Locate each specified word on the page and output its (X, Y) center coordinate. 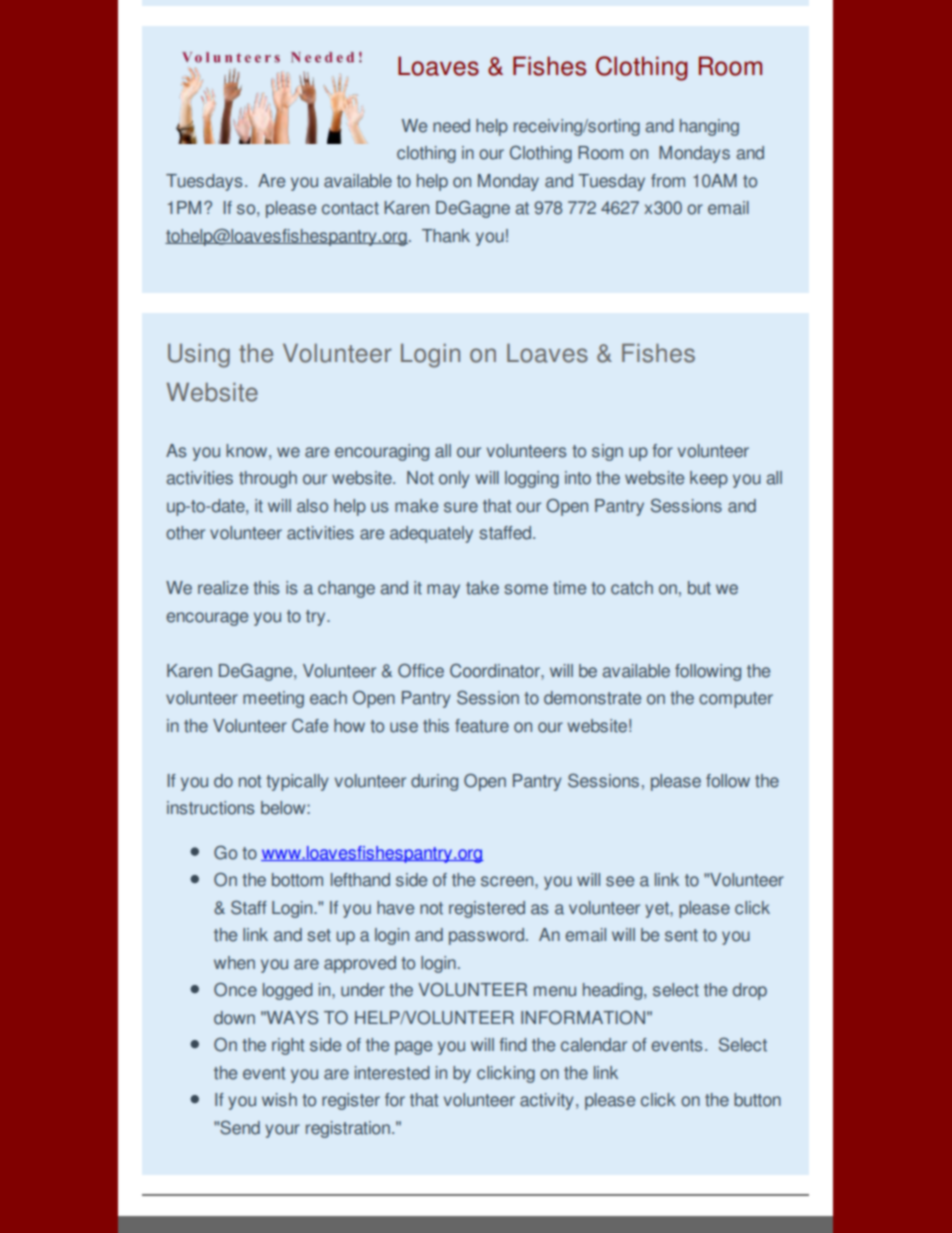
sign (607, 452)
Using (199, 356)
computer (736, 700)
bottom (297, 880)
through (268, 479)
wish (279, 1100)
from (668, 181)
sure (461, 507)
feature (482, 726)
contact (350, 208)
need (451, 126)
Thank (446, 236)
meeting (273, 699)
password (486, 936)
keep (709, 479)
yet (658, 910)
